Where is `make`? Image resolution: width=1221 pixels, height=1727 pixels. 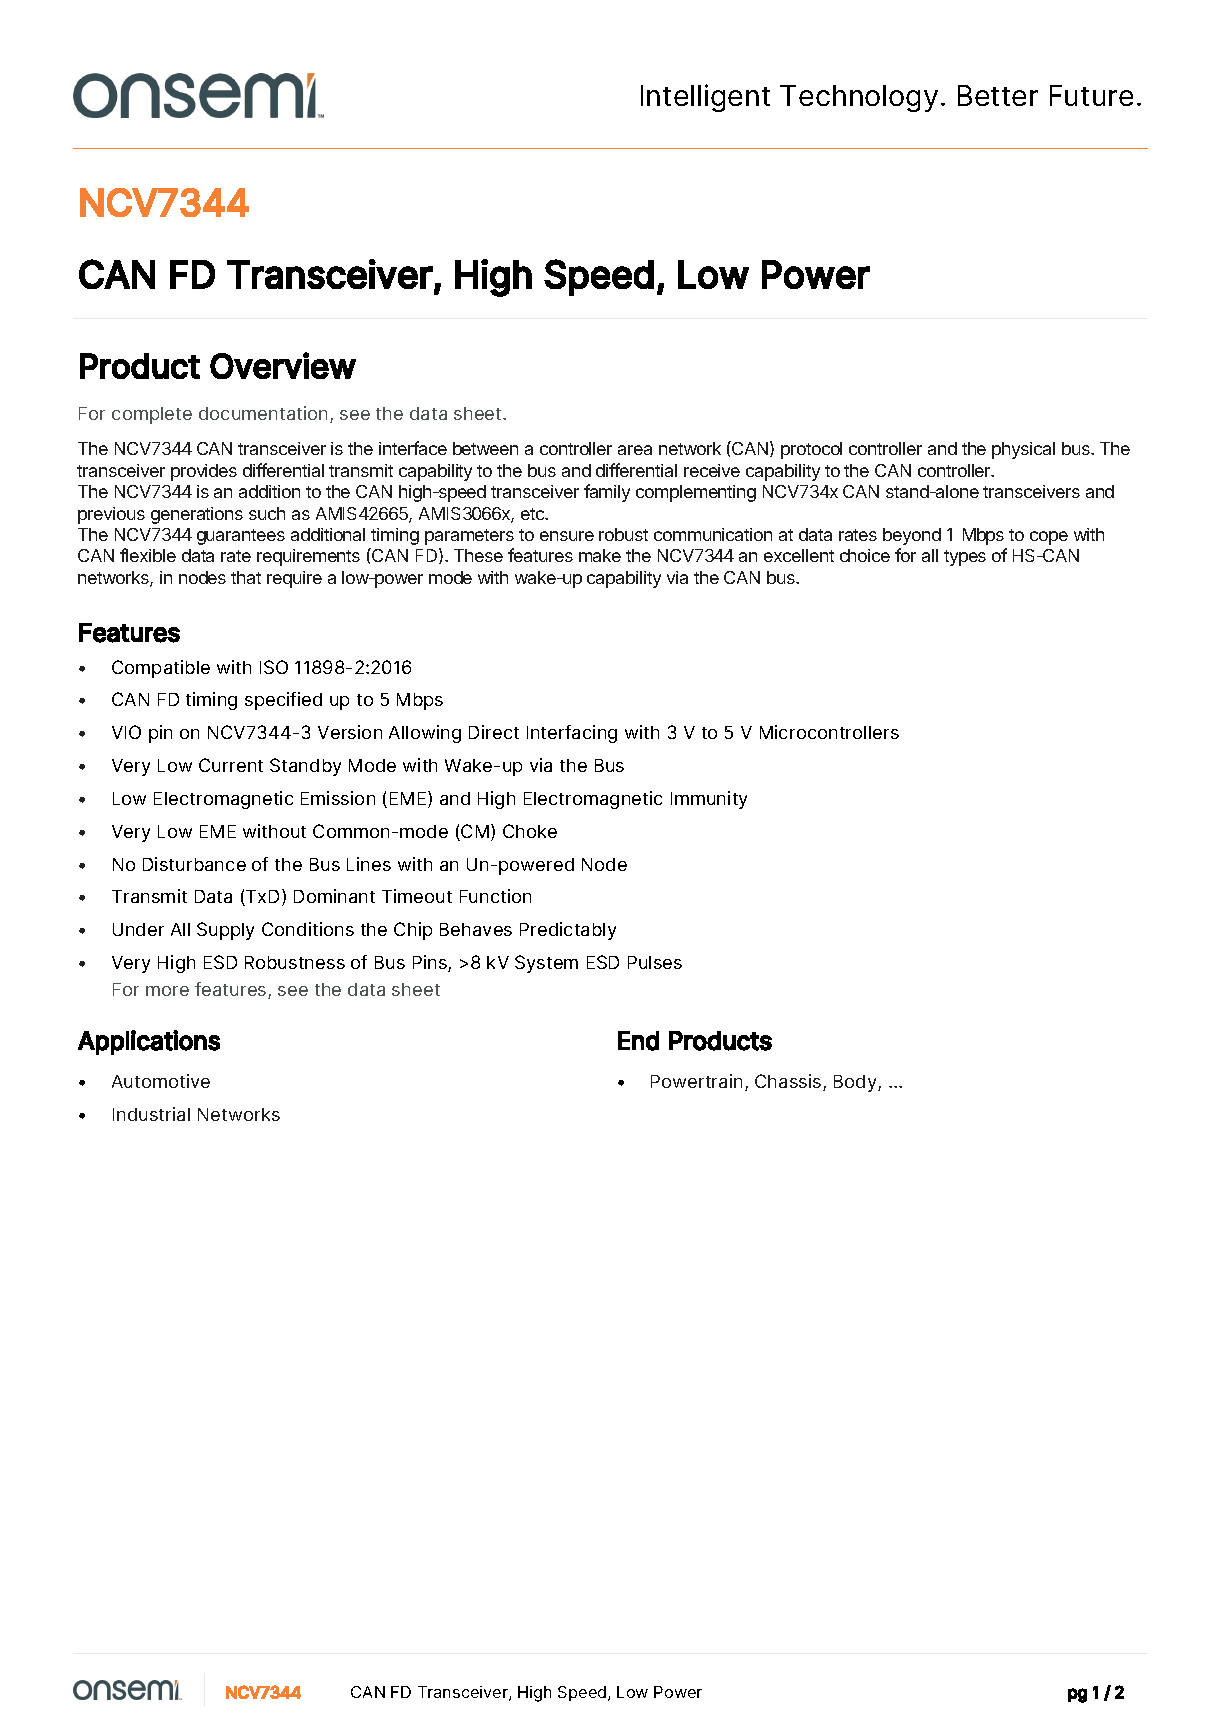 make is located at coordinates (600, 555).
